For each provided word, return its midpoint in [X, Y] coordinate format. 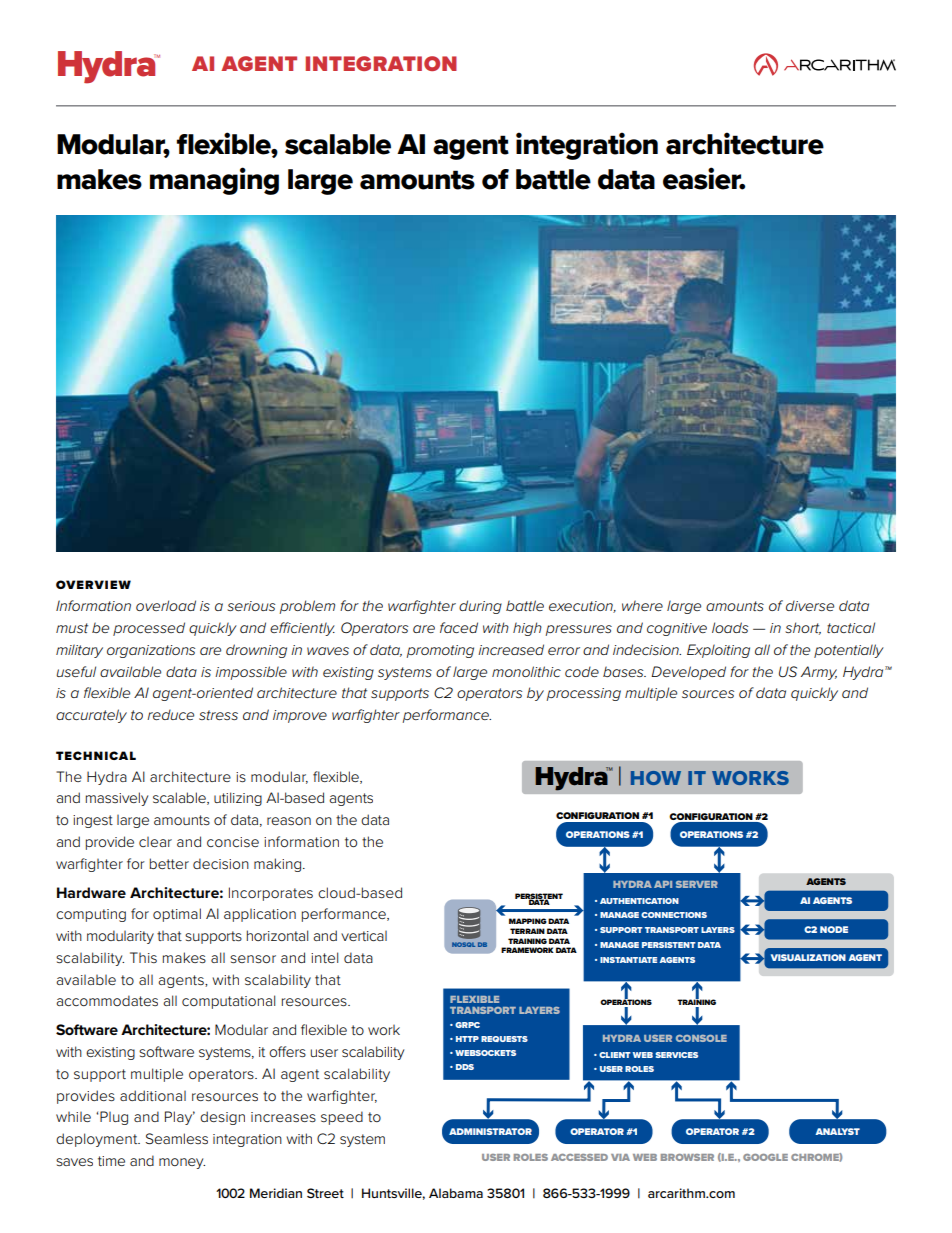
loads [730, 627]
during [480, 607]
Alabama [456, 1193]
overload [166, 605]
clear [155, 842]
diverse [810, 605]
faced [459, 627]
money [182, 1163]
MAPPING [528, 921]
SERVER [697, 884]
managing [214, 181]
